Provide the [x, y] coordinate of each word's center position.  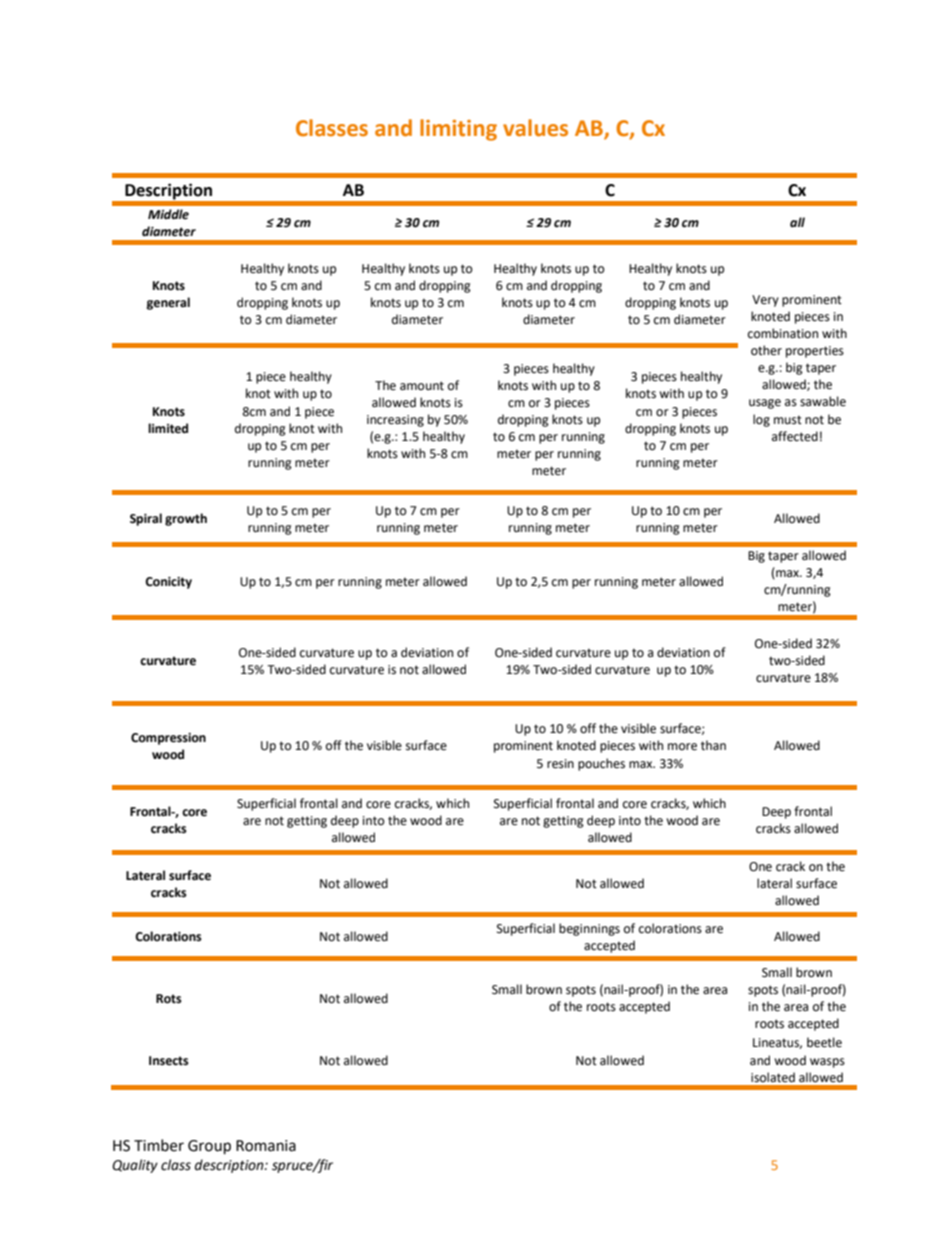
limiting [458, 130]
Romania [266, 1146]
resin [560, 764]
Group [209, 1147]
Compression [168, 739]
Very [765, 301]
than [713, 745]
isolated [773, 1077]
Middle [168, 214]
